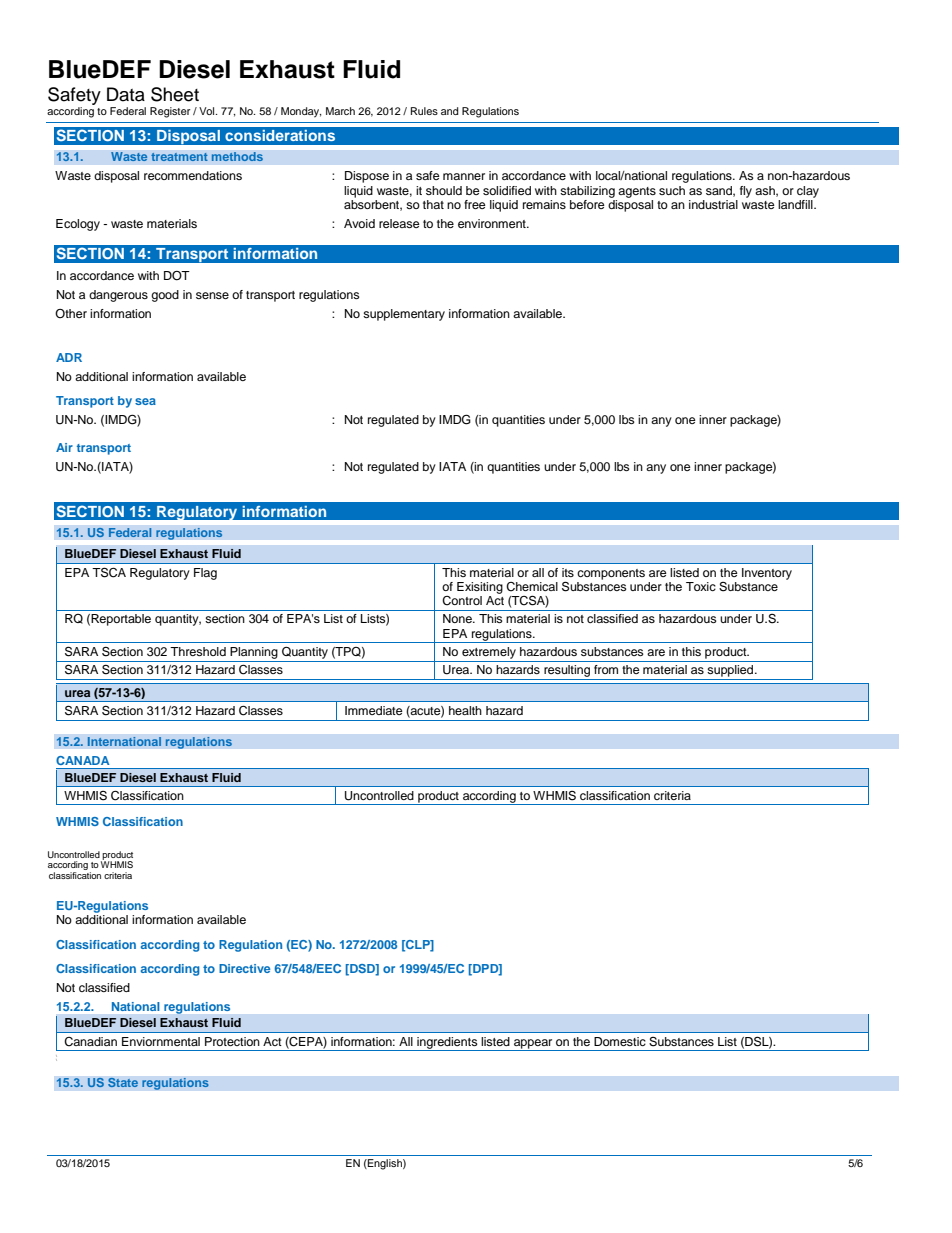 The width and height of the screenshot is (952, 1233). What do you see at coordinates (746, 192) in the screenshot?
I see `fly` at bounding box center [746, 192].
